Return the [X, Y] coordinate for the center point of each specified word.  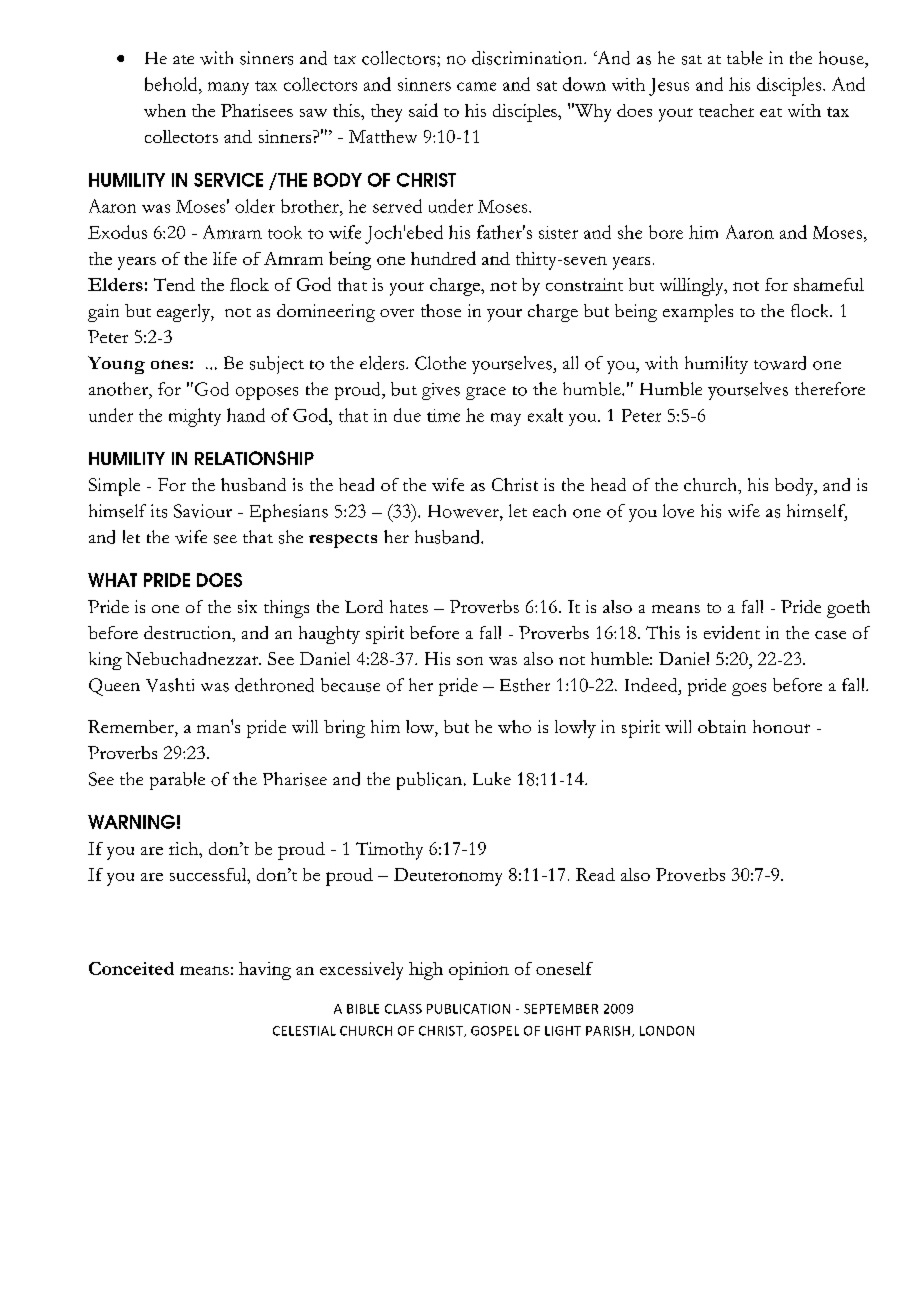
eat [771, 112]
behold [172, 84]
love [678, 511]
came [476, 86]
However [464, 511]
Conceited [131, 968]
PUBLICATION [468, 1009]
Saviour [203, 511]
